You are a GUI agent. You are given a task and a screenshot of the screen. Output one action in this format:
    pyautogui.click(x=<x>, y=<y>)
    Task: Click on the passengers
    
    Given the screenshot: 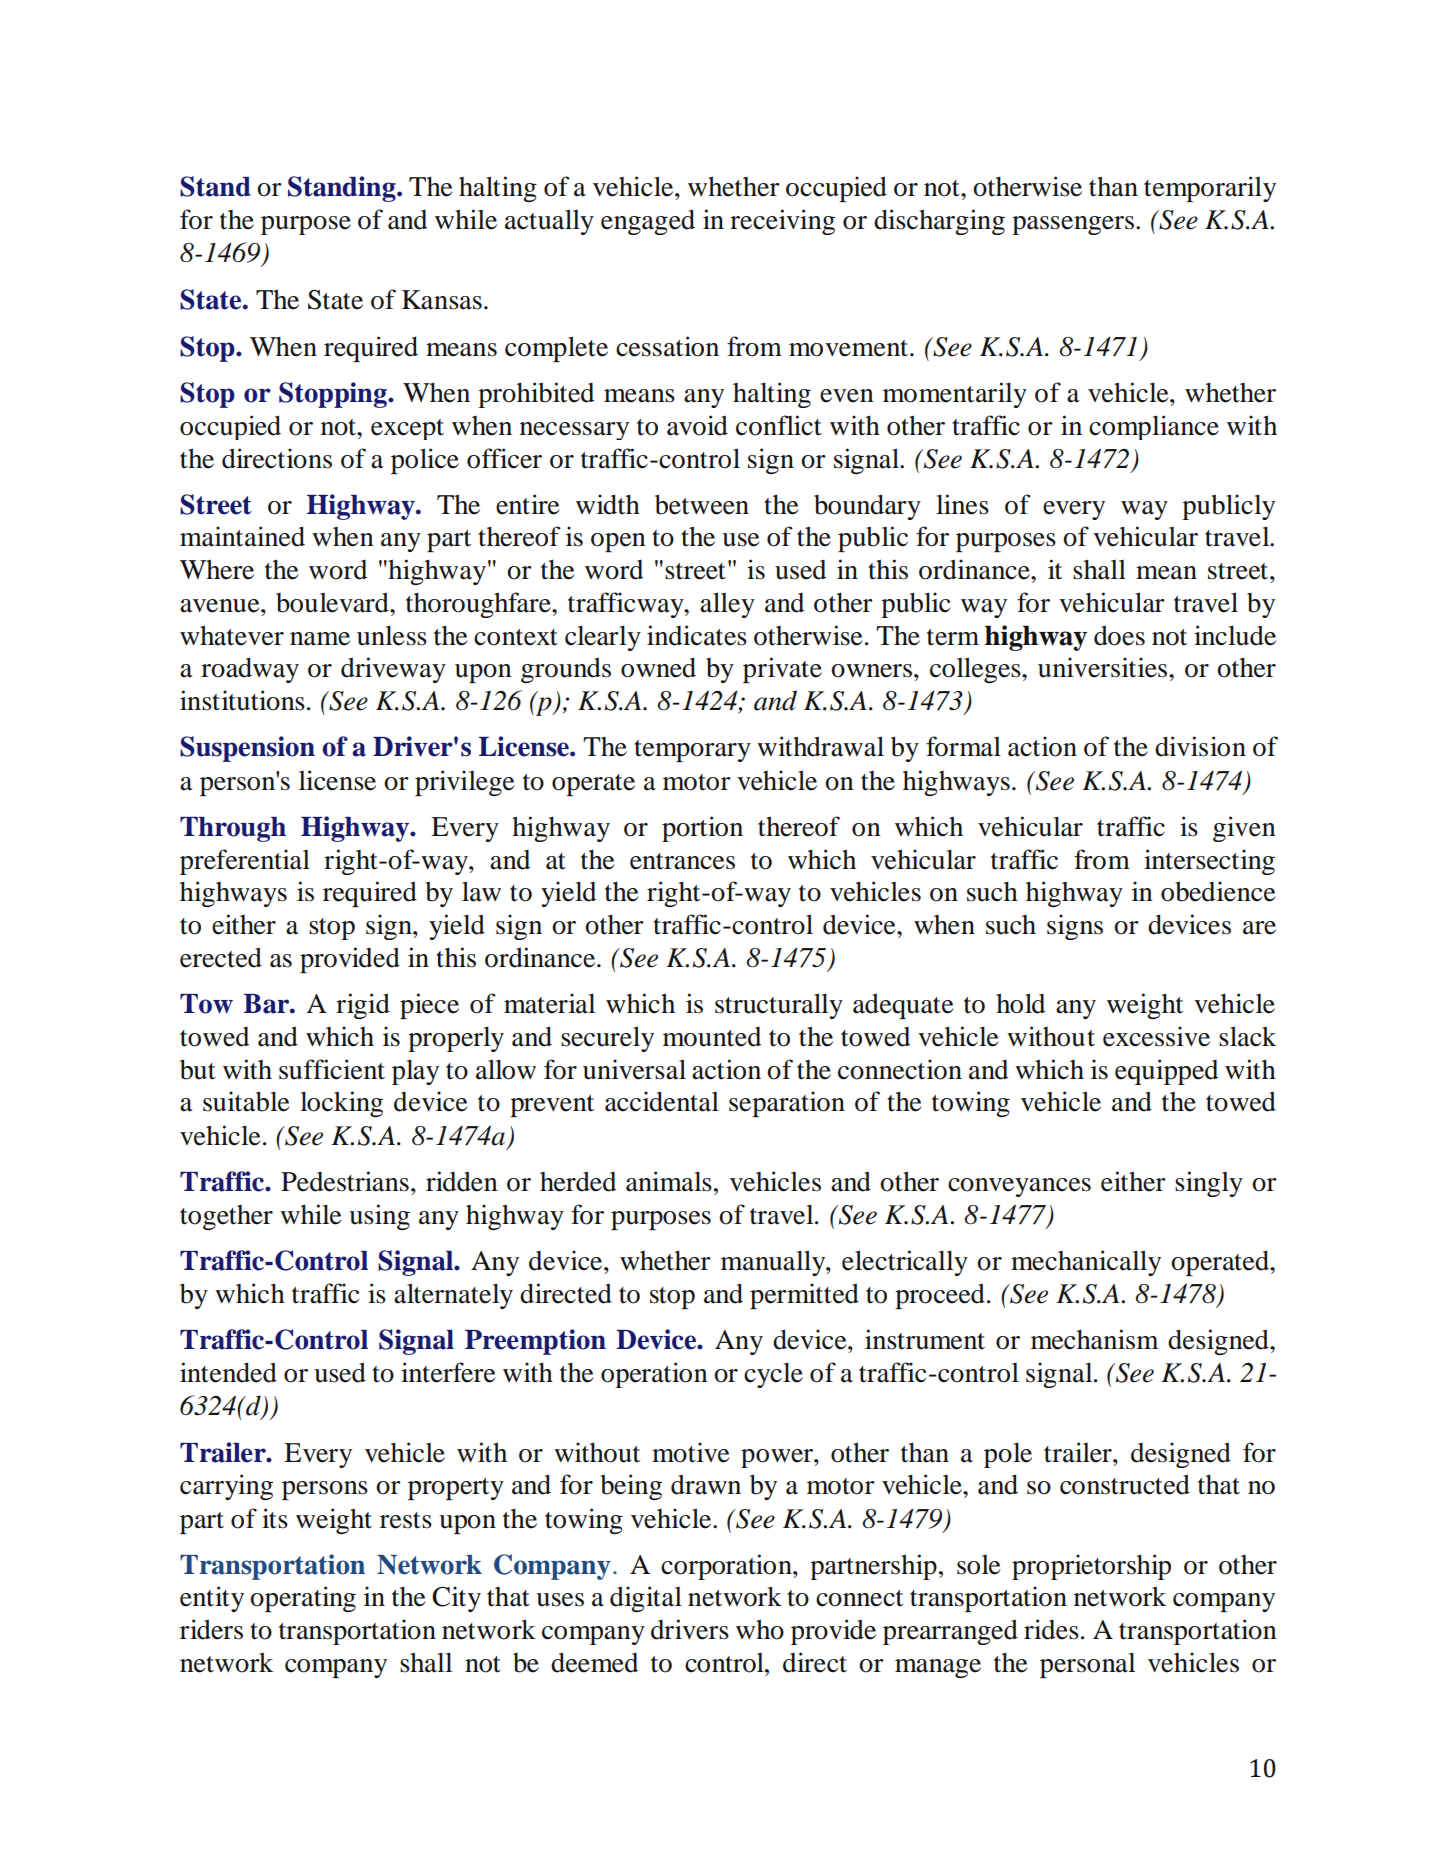 What is the action you would take?
    pyautogui.click(x=1073, y=225)
